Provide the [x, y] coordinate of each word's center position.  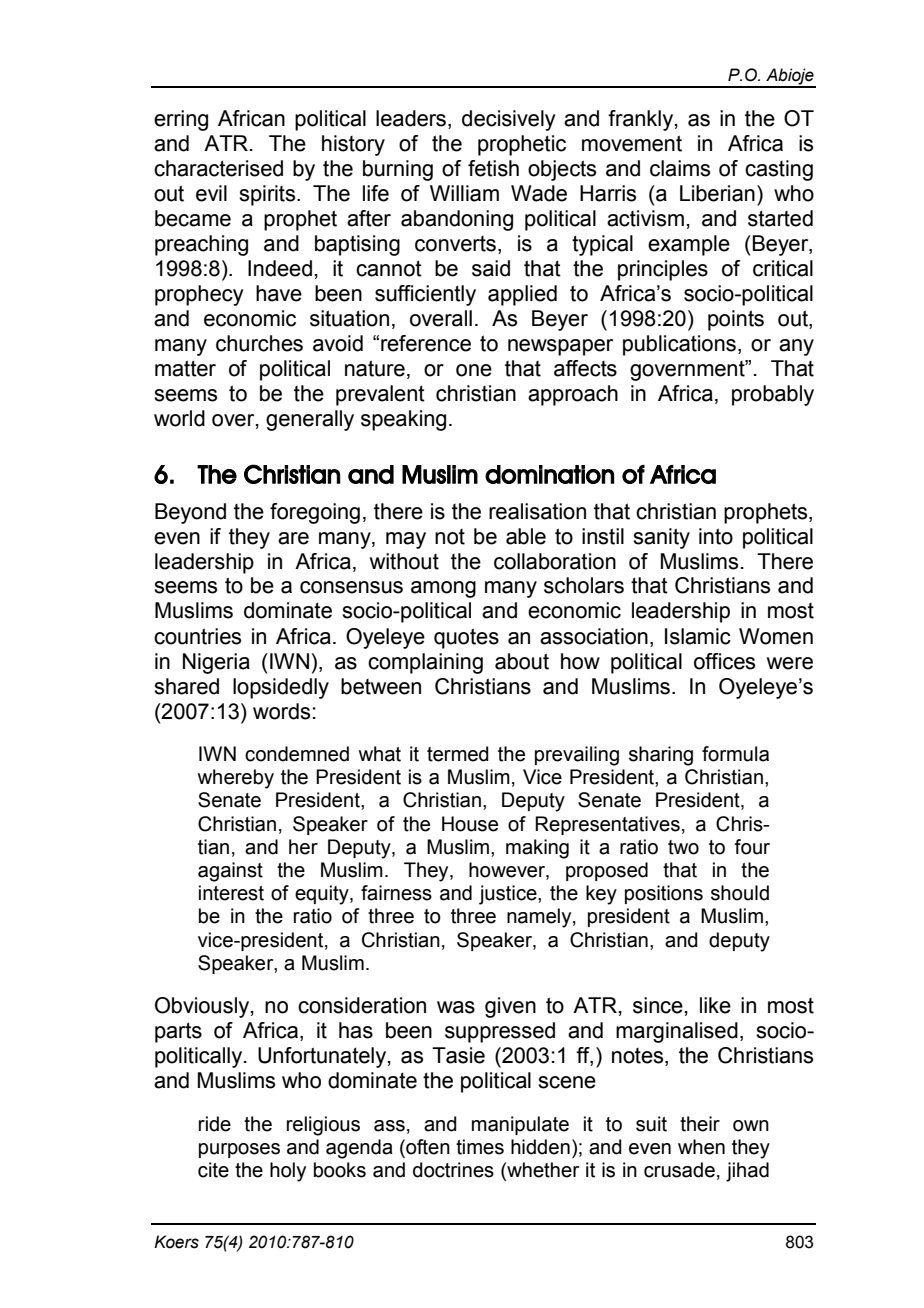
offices [724, 661]
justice [509, 895]
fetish [493, 168]
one [474, 370]
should [740, 893]
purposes [239, 1150]
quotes [466, 638]
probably [773, 395]
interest [231, 893]
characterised [218, 168]
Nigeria [216, 663]
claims [680, 168]
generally [310, 420]
